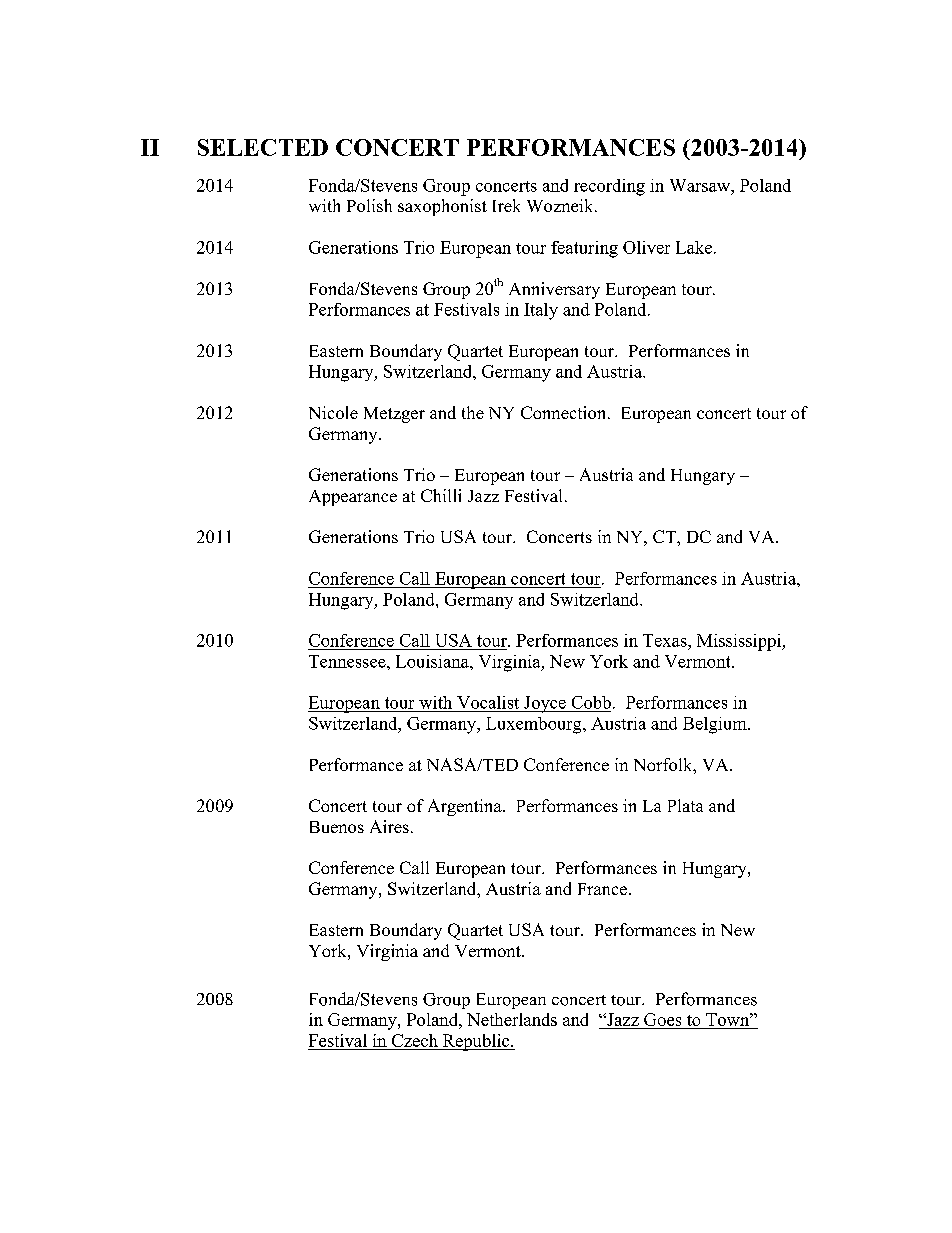 This image has width=952, height=1233. Describe the element at coordinates (476, 1042) in the image. I see `Republic` at that location.
